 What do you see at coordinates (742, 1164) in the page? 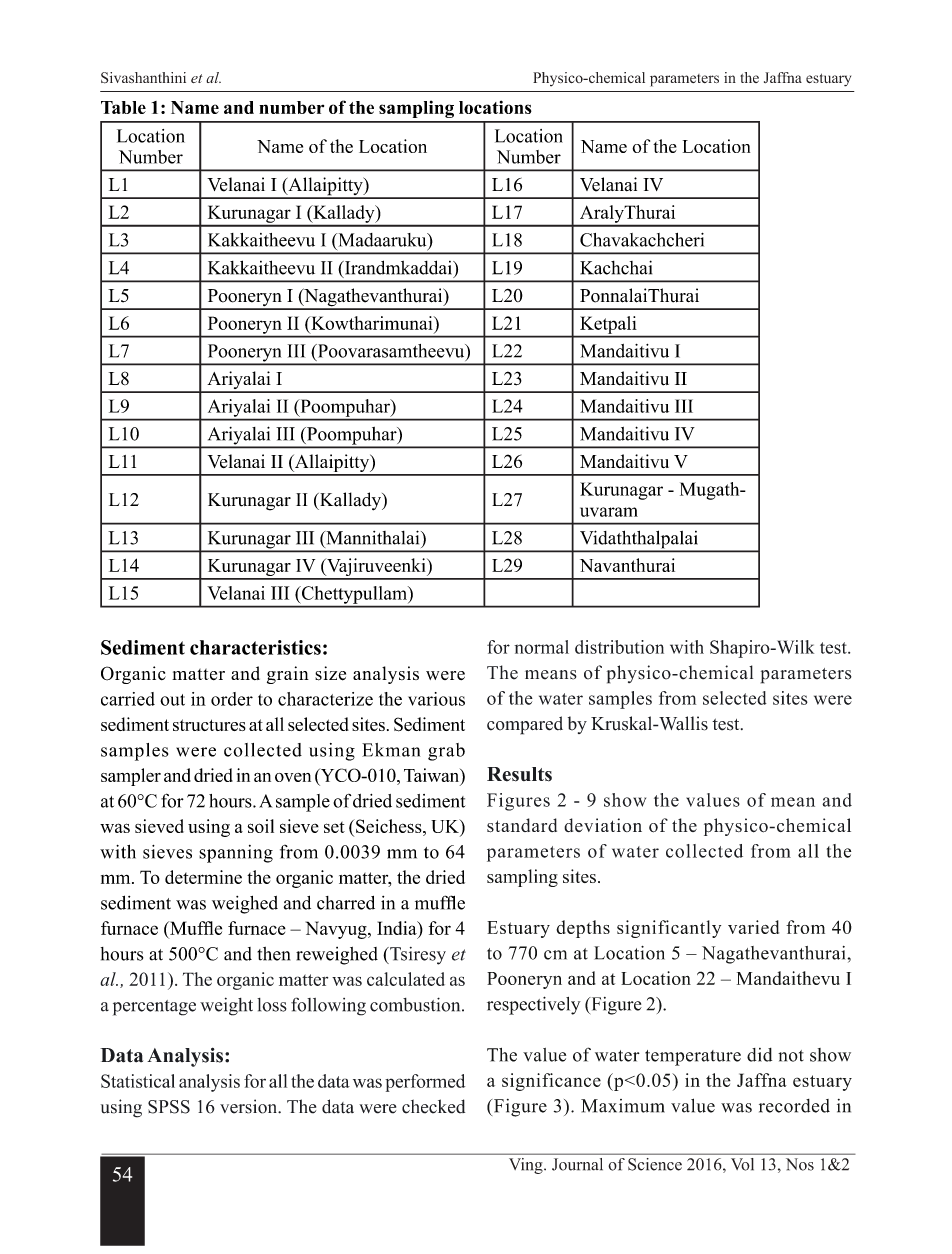
I see `Vol` at bounding box center [742, 1164].
